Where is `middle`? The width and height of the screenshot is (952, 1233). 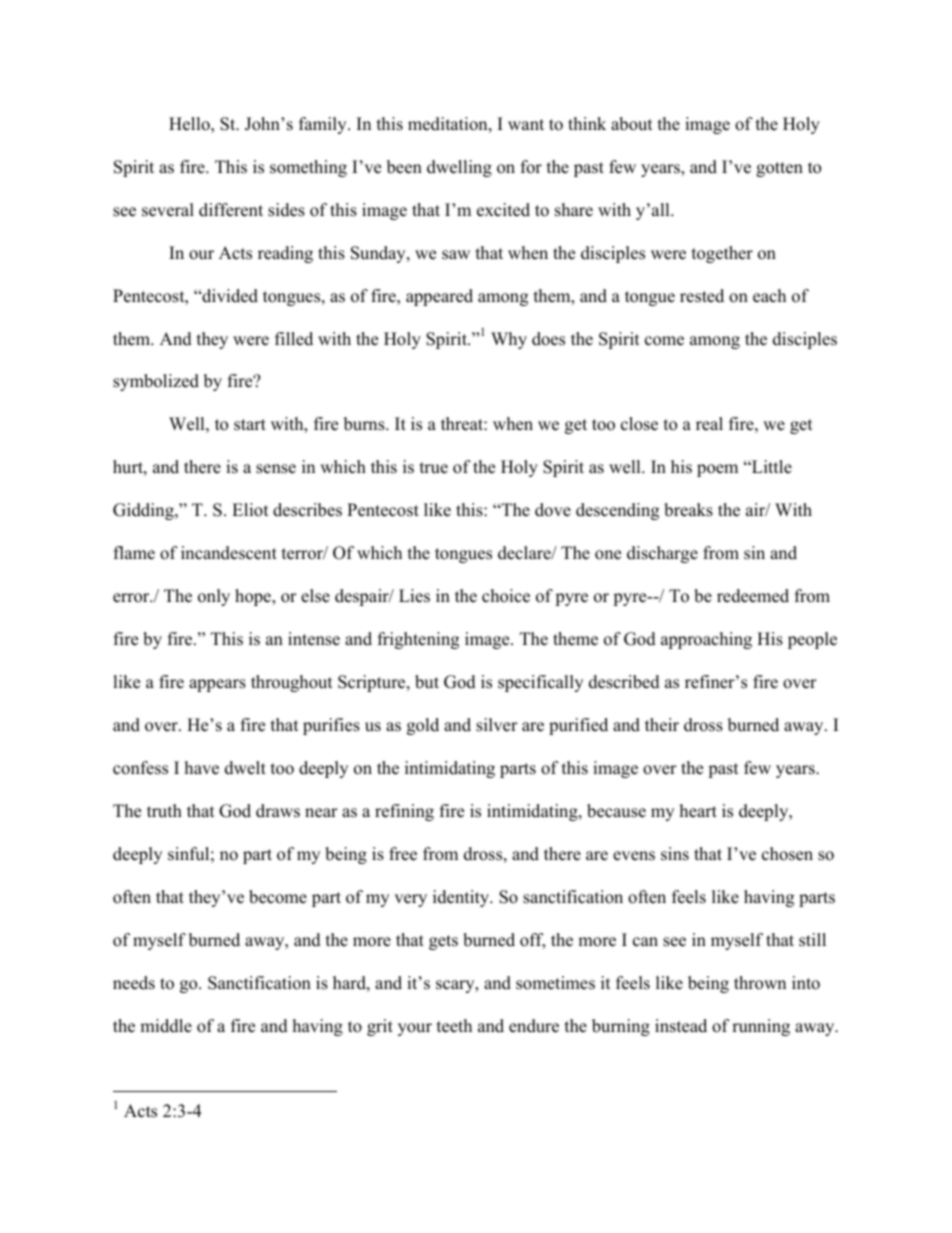
middle is located at coordinates (166, 1026).
